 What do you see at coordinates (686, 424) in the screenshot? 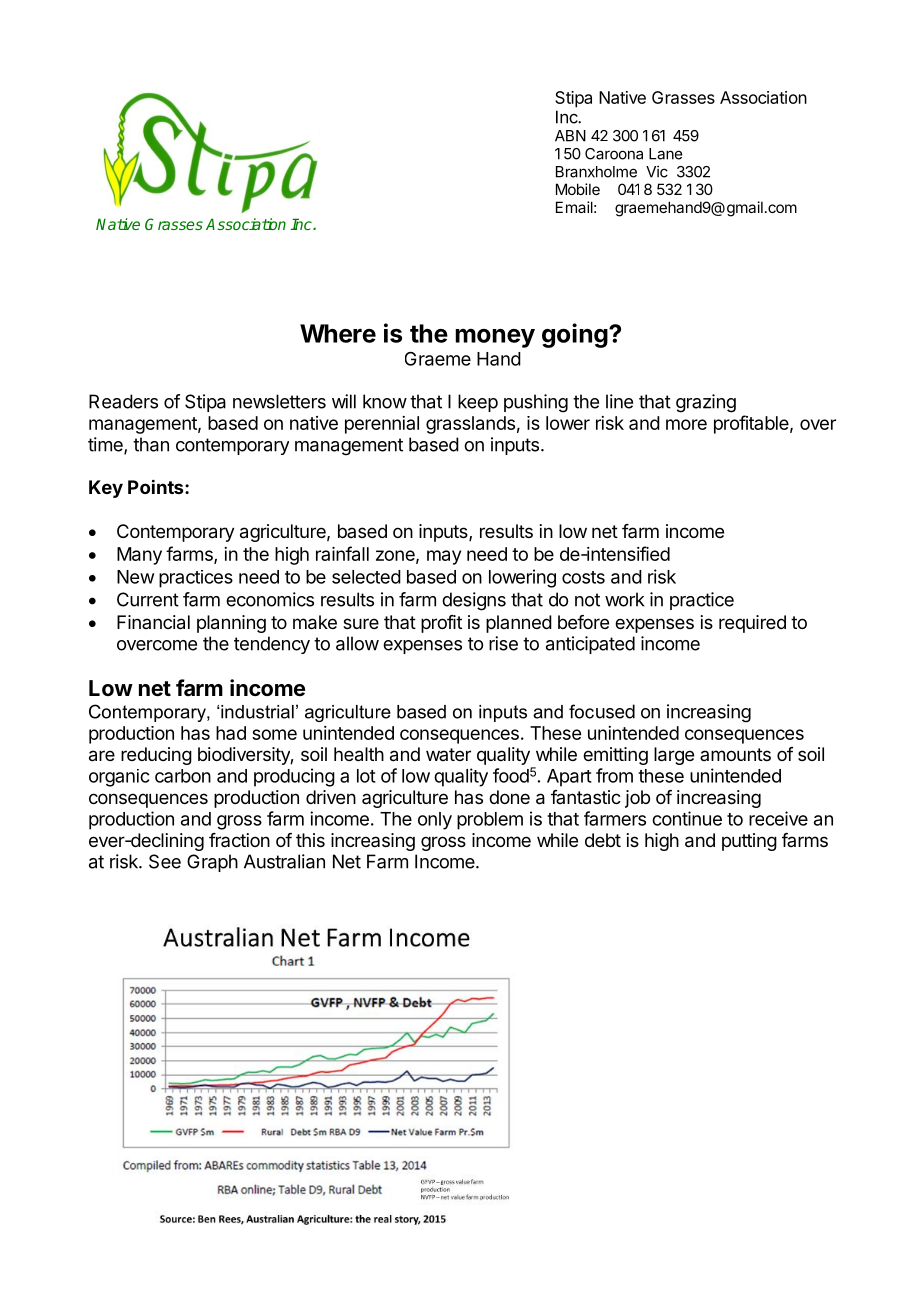
I see `more` at bounding box center [686, 424].
